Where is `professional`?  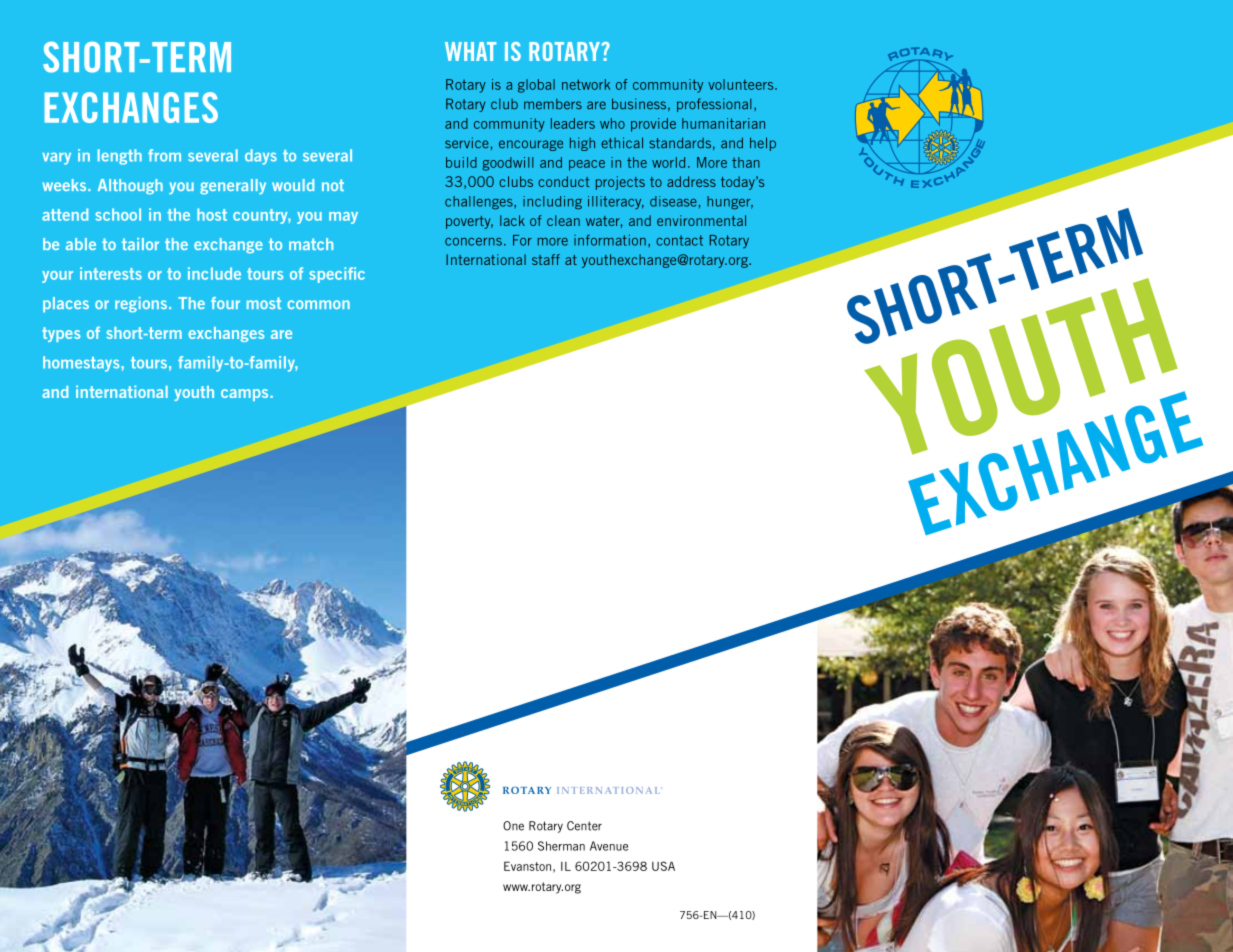 professional is located at coordinates (714, 105).
